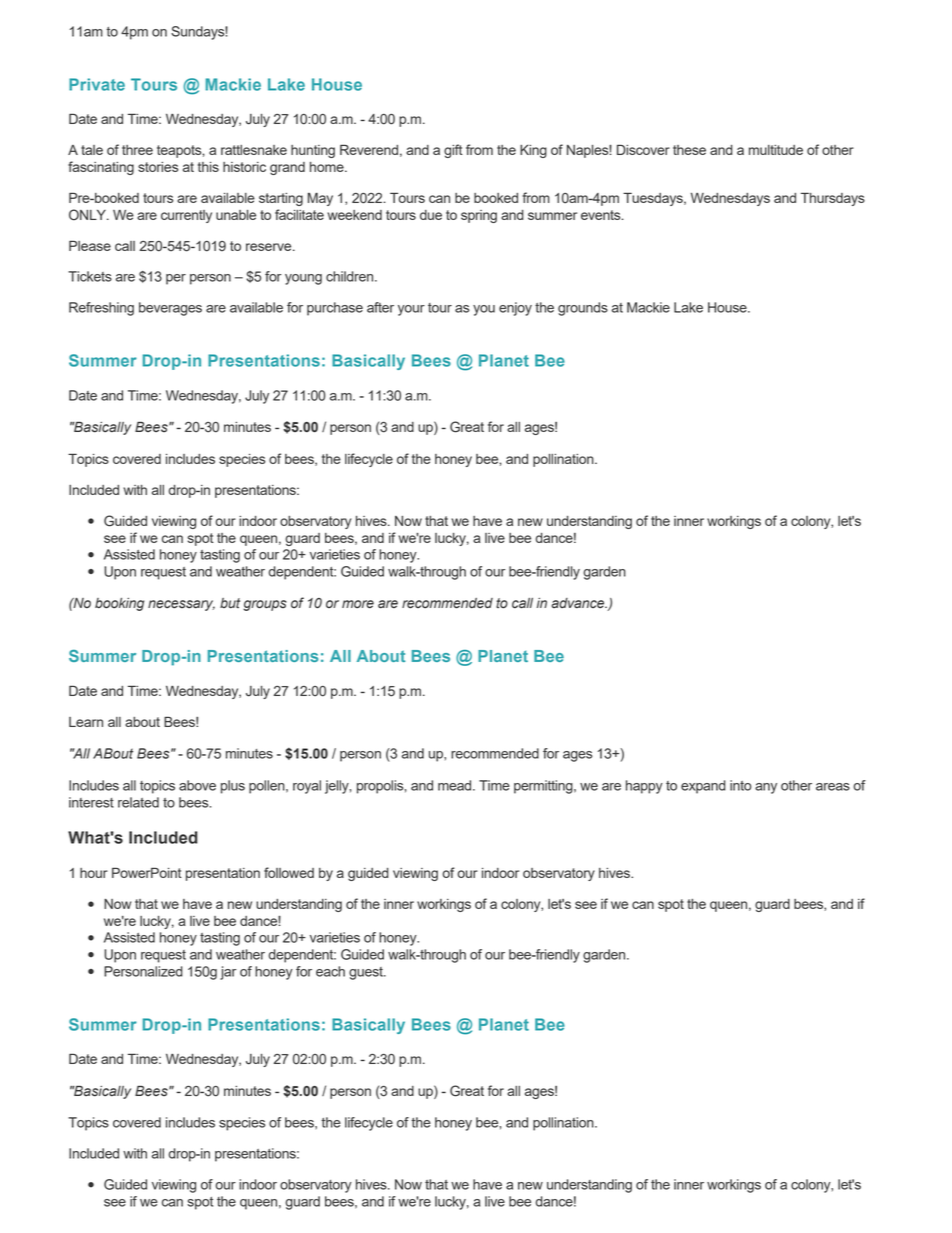 This page has height=1233, width=952. Describe the element at coordinates (137, 150) in the page. I see `three` at that location.
